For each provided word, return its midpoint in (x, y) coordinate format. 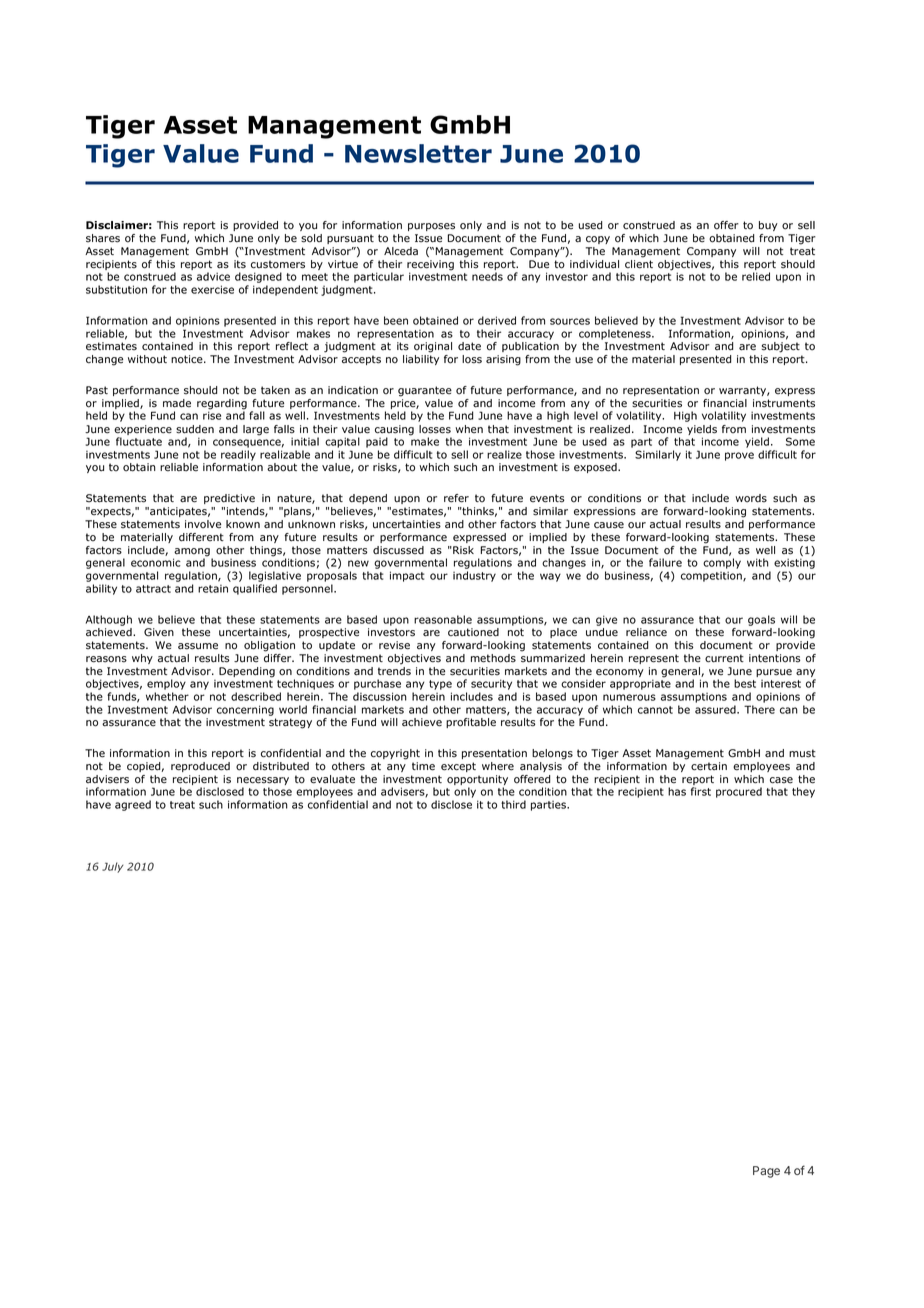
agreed (133, 805)
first (701, 791)
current (724, 658)
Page (766, 1172)
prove (739, 456)
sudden (195, 429)
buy (768, 226)
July (112, 867)
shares (103, 238)
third (513, 804)
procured (739, 792)
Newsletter (418, 153)
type (440, 685)
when (469, 429)
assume (198, 646)
